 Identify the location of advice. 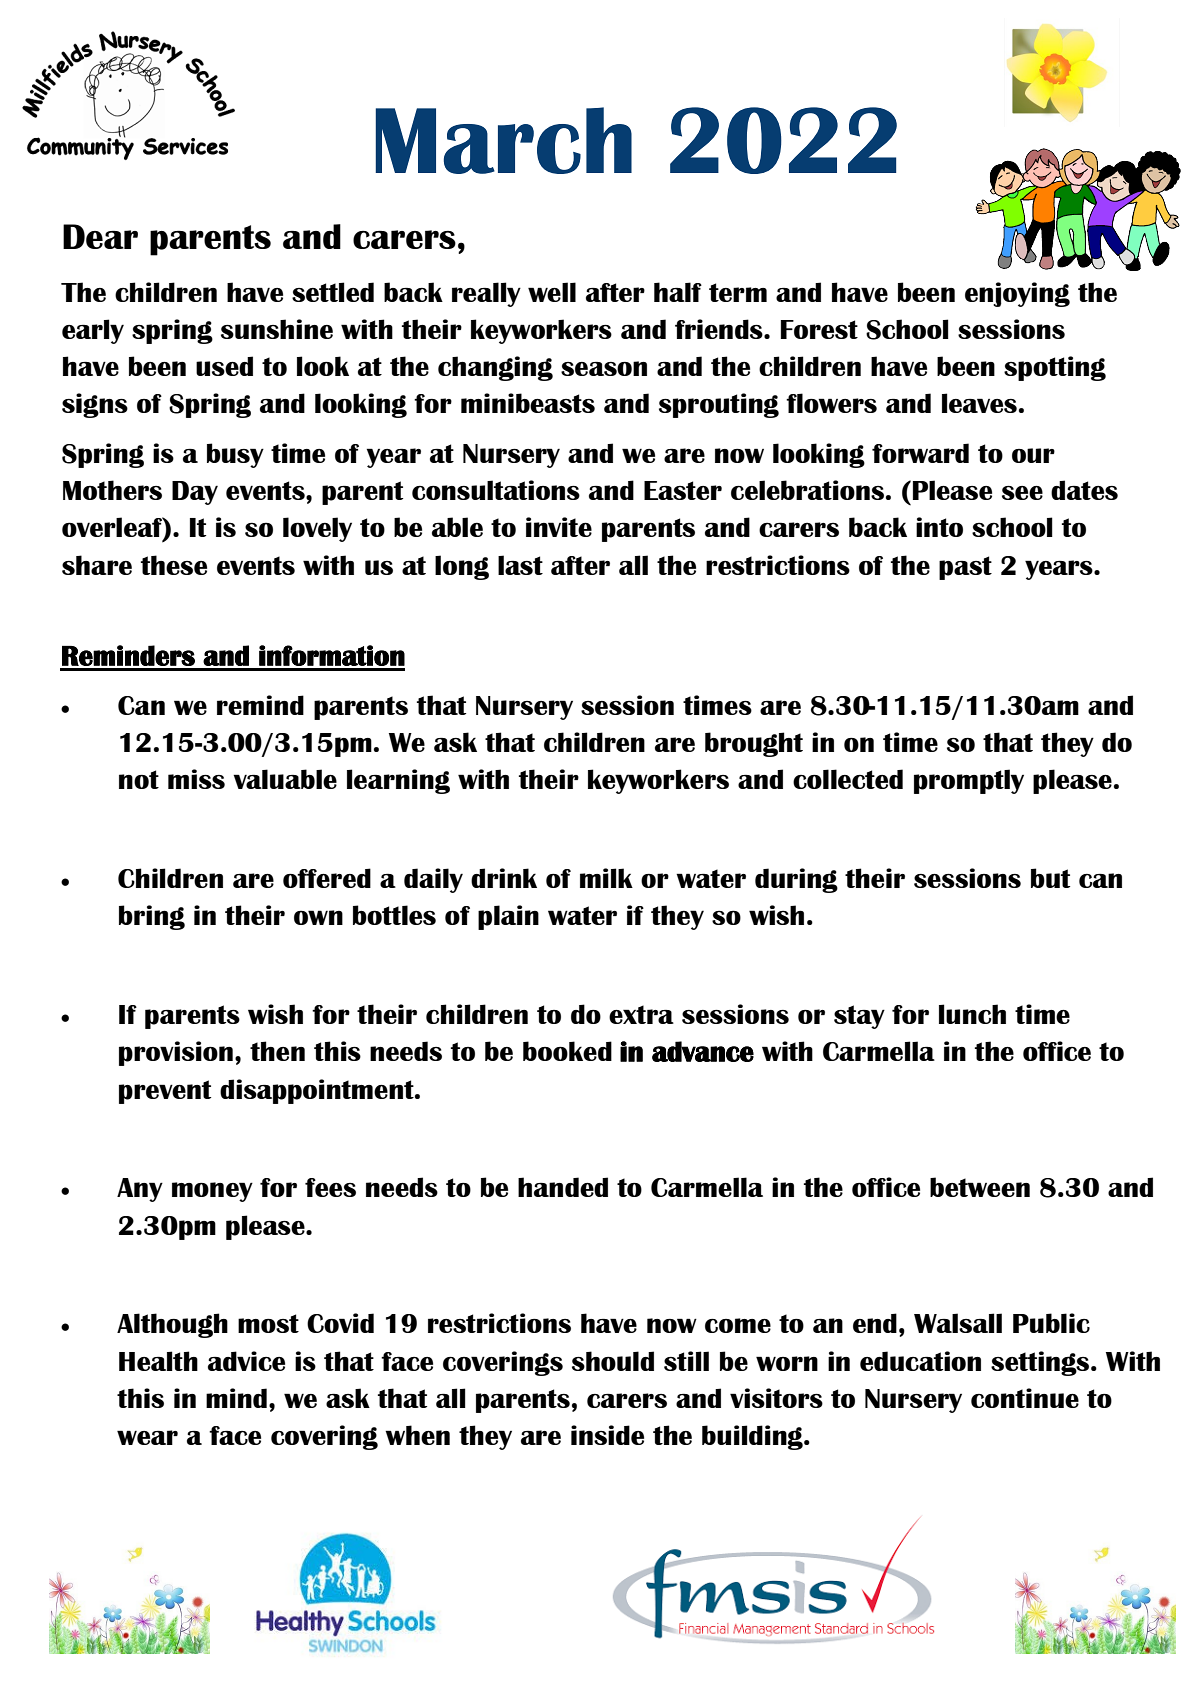
(246, 1361).
